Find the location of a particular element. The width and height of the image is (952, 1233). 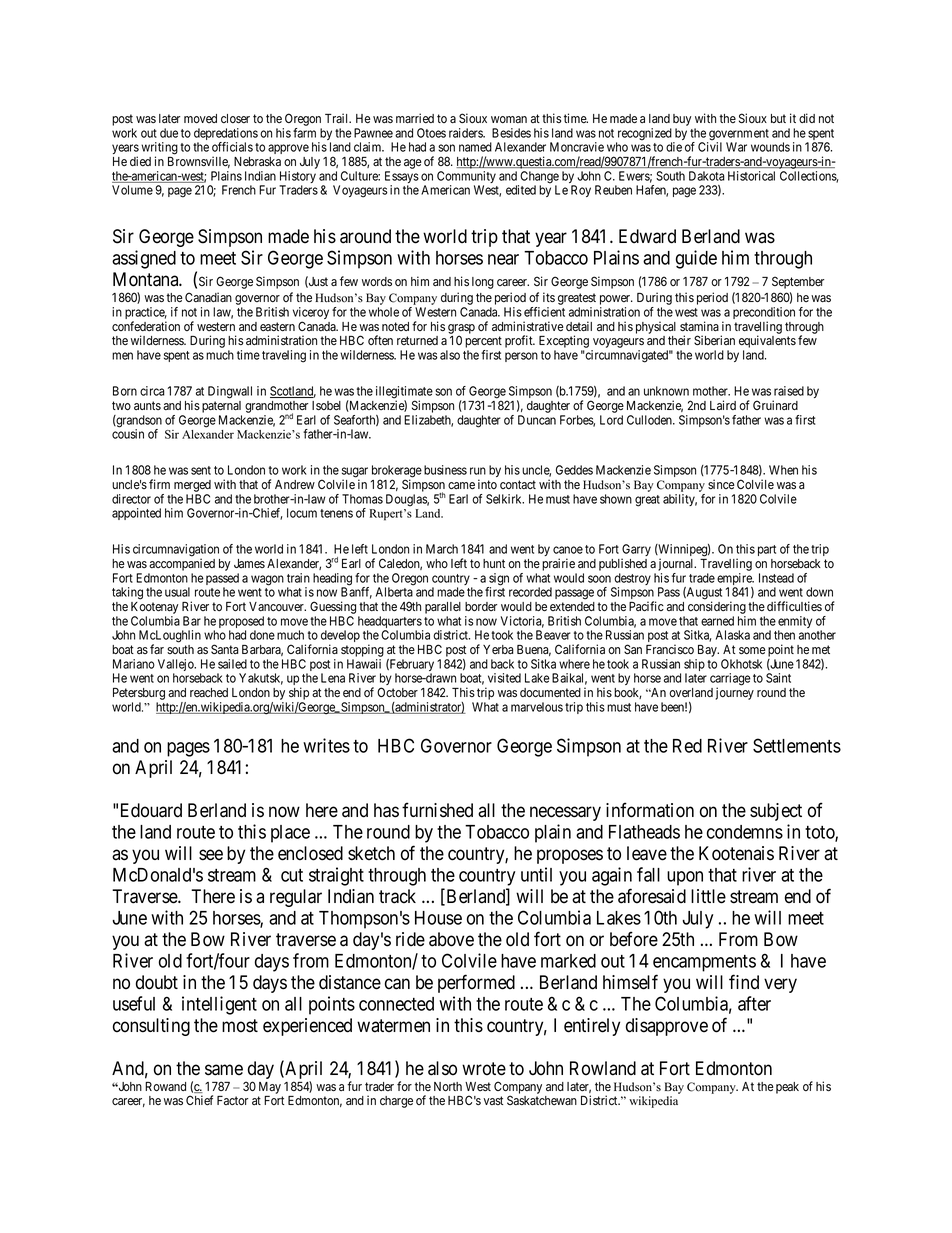

named is located at coordinates (475, 147).
